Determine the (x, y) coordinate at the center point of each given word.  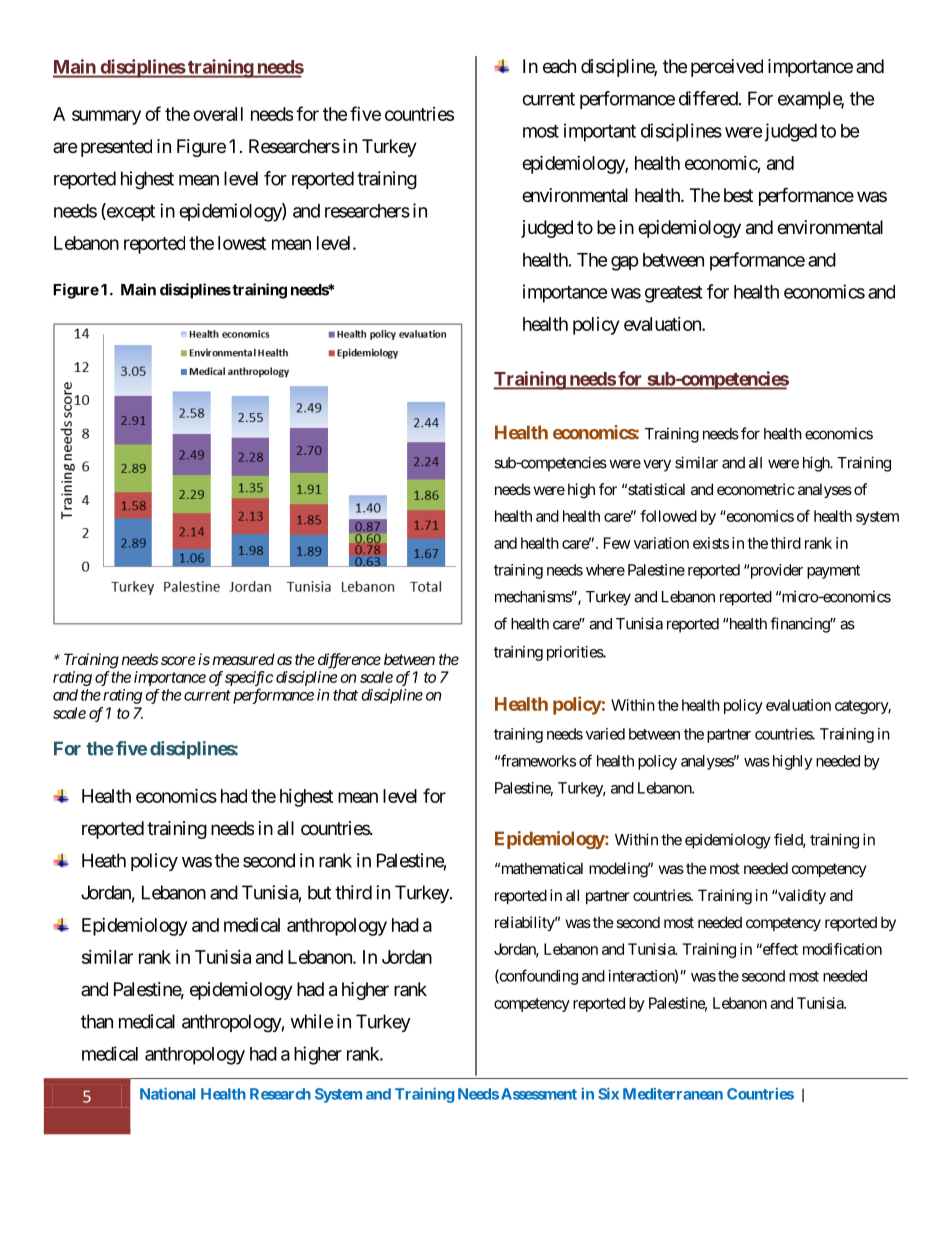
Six (608, 1094)
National (167, 1094)
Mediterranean (673, 1094)
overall (218, 114)
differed (708, 98)
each (559, 66)
